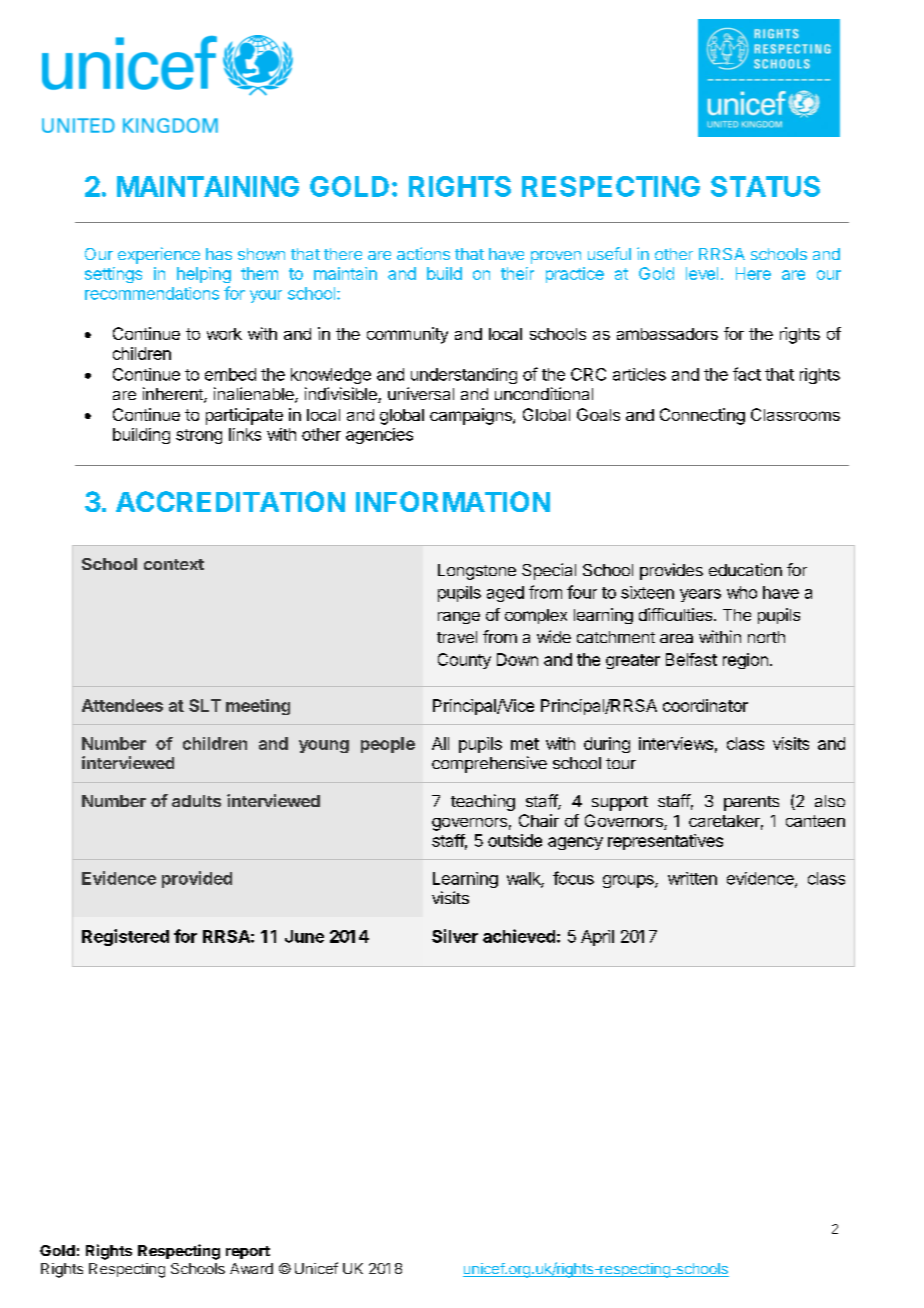 This image has height=1308, width=924. I want to click on adults, so click(196, 801).
